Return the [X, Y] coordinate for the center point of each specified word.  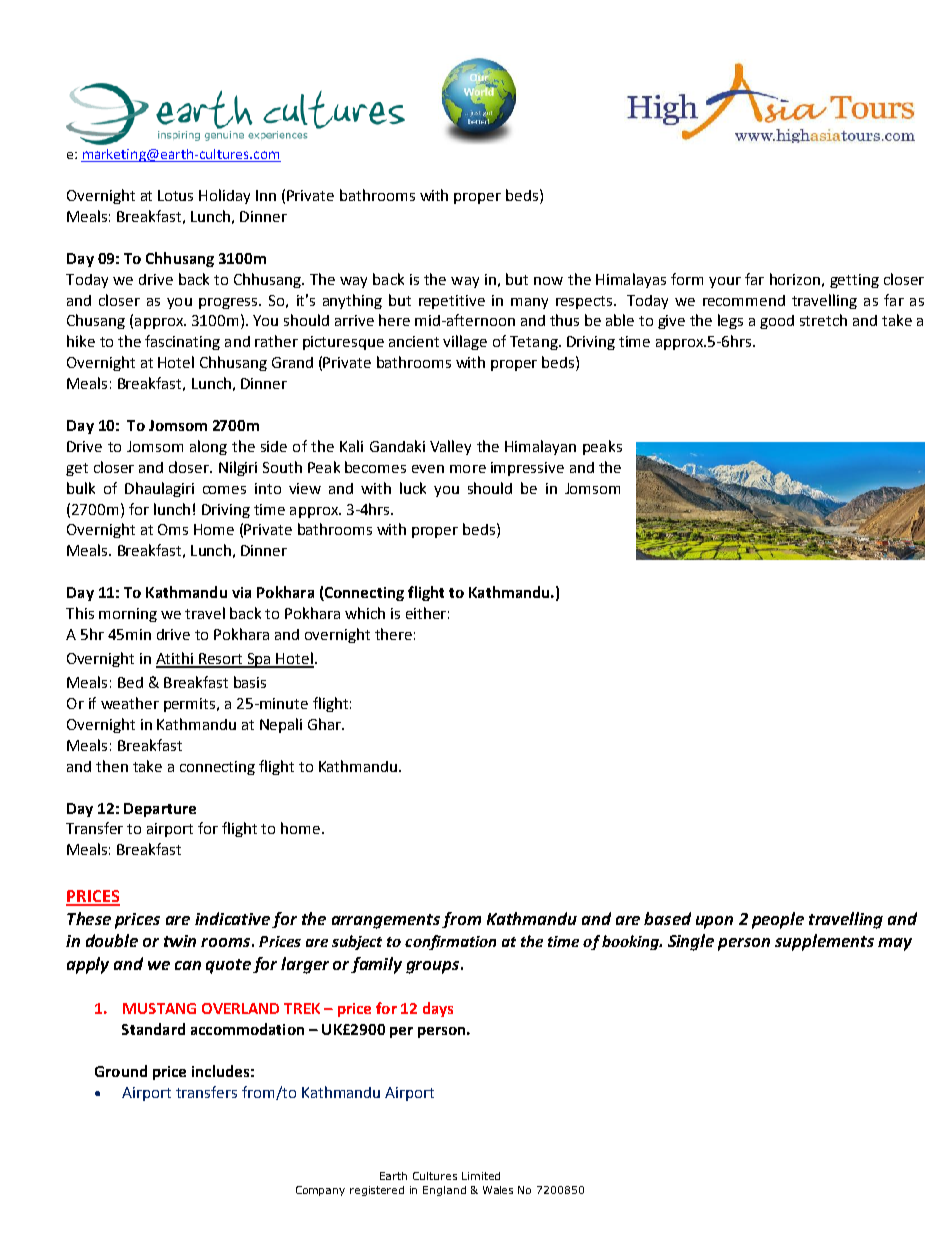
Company [320, 1191]
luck [413, 488]
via [241, 592]
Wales [498, 1190]
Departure [160, 810]
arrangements [386, 921]
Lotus [175, 195]
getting [854, 281]
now [548, 281]
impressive [527, 469]
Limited [481, 1176]
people [778, 920]
